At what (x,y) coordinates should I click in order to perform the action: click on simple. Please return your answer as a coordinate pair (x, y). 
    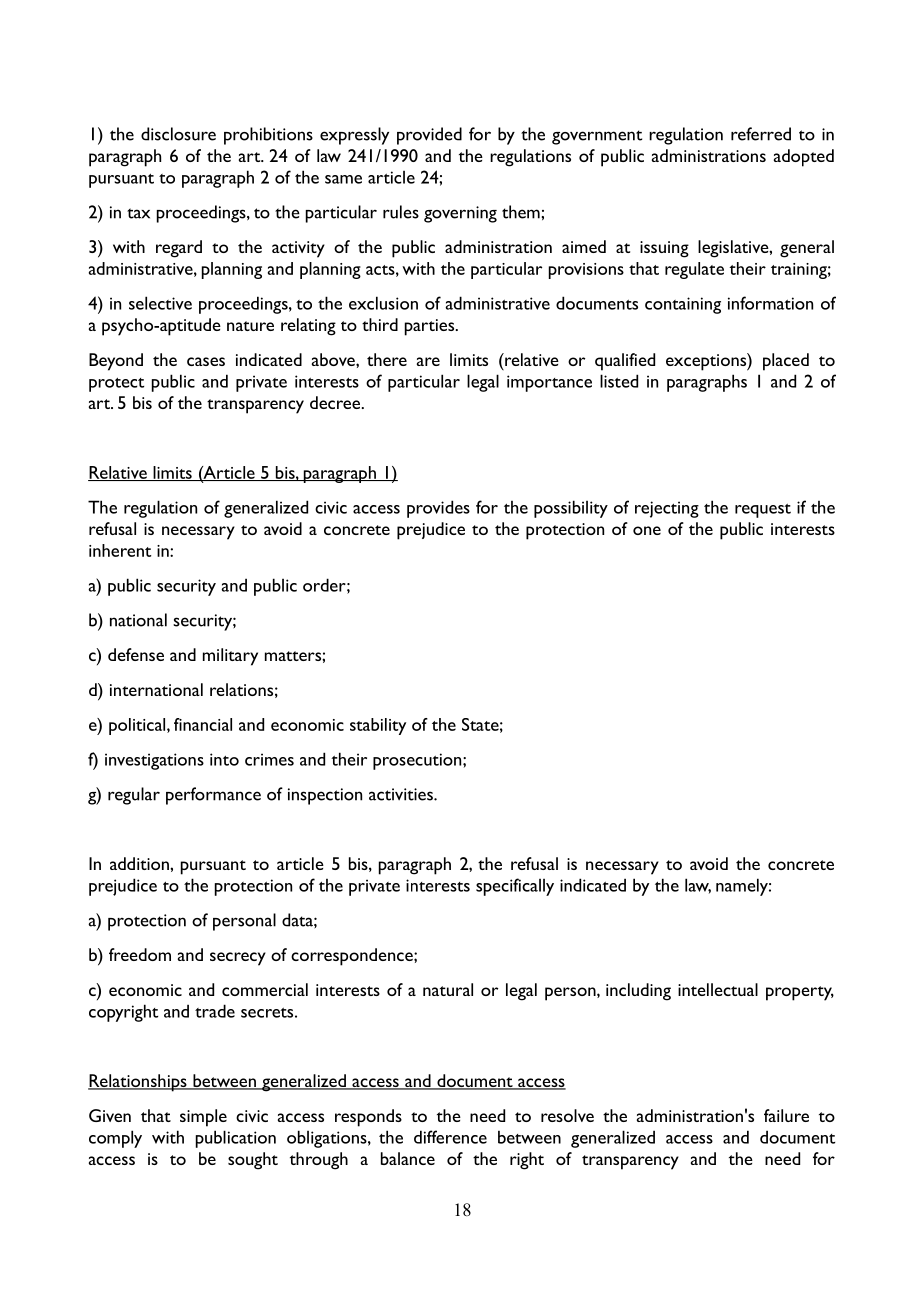
    Looking at the image, I should click on (203, 1118).
